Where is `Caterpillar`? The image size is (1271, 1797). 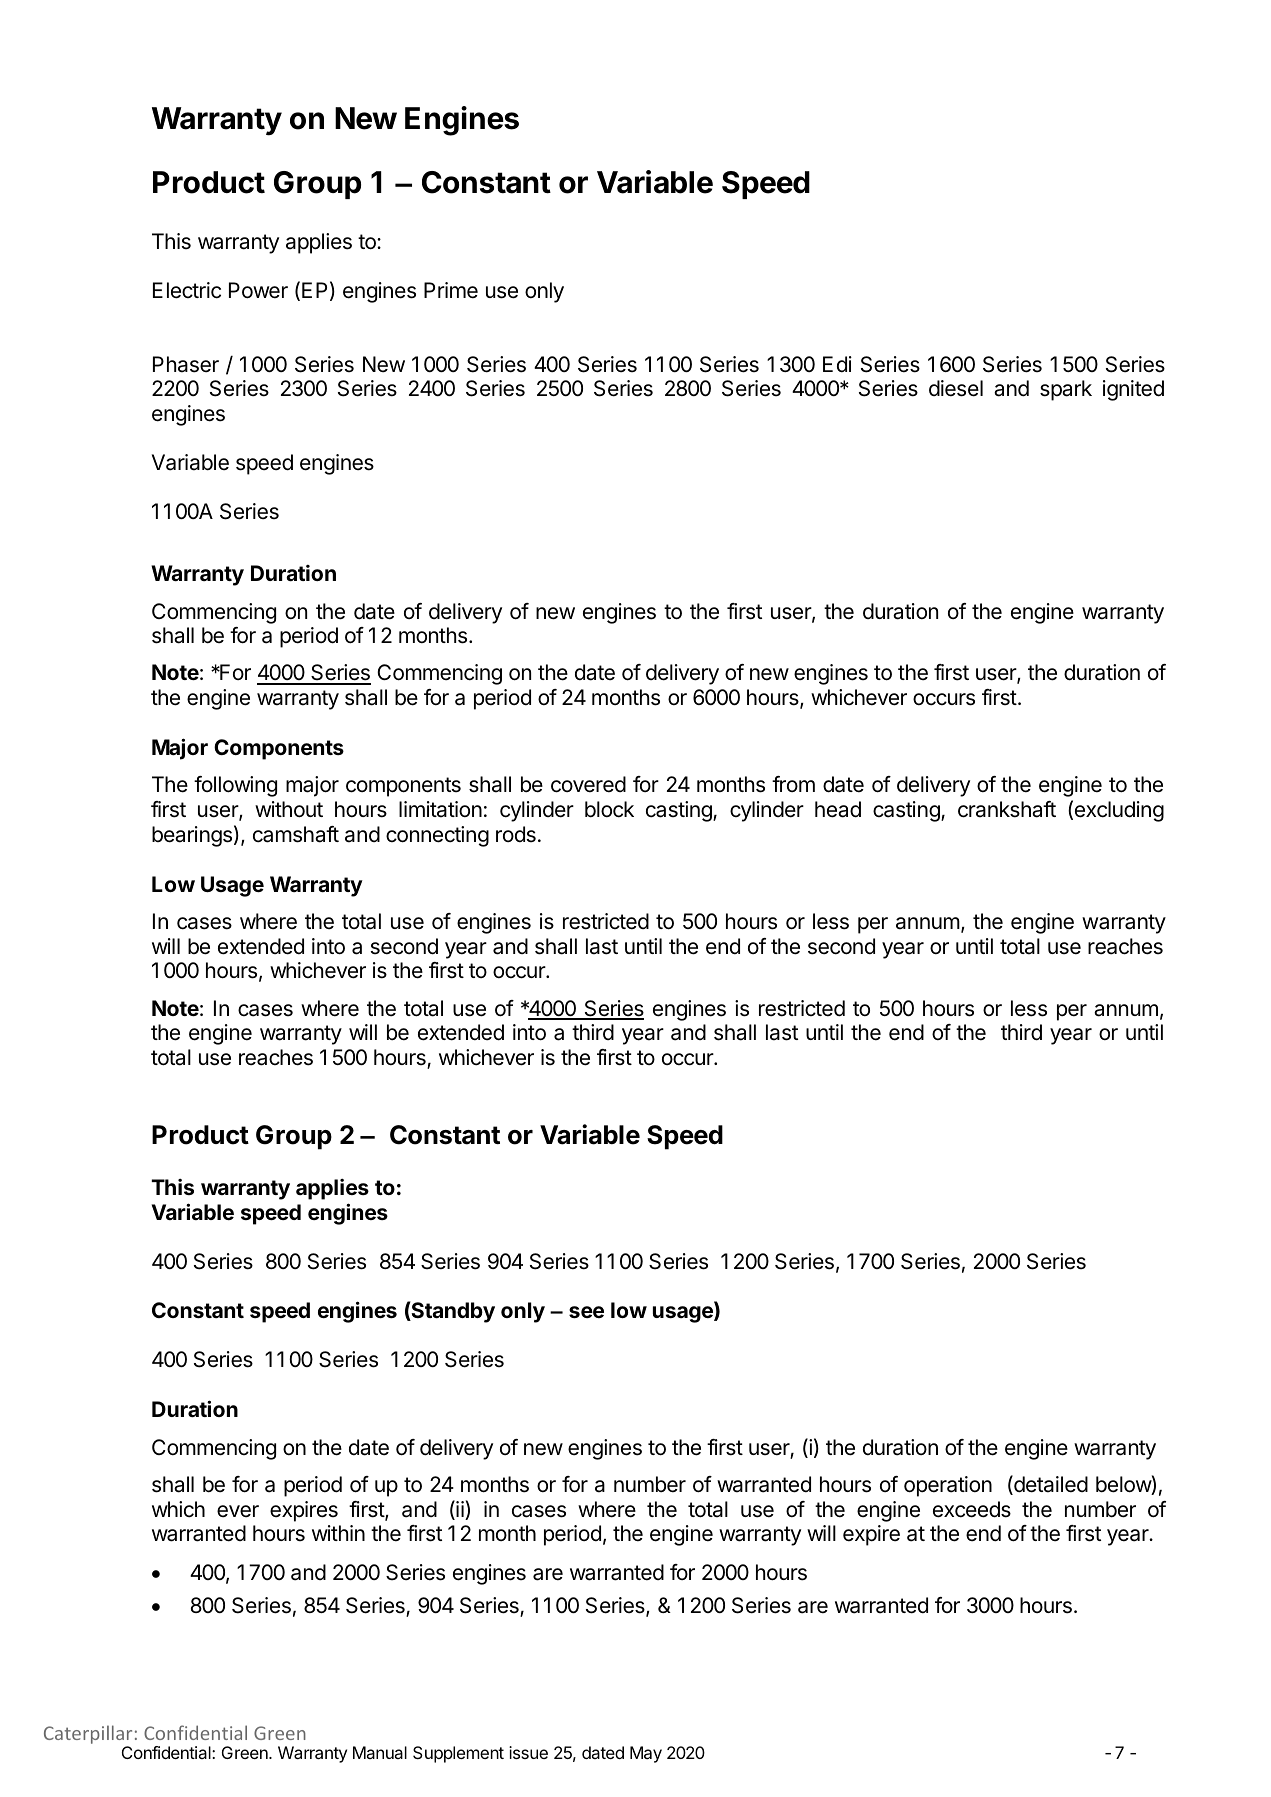
Caterpillar is located at coordinates (88, 1736).
